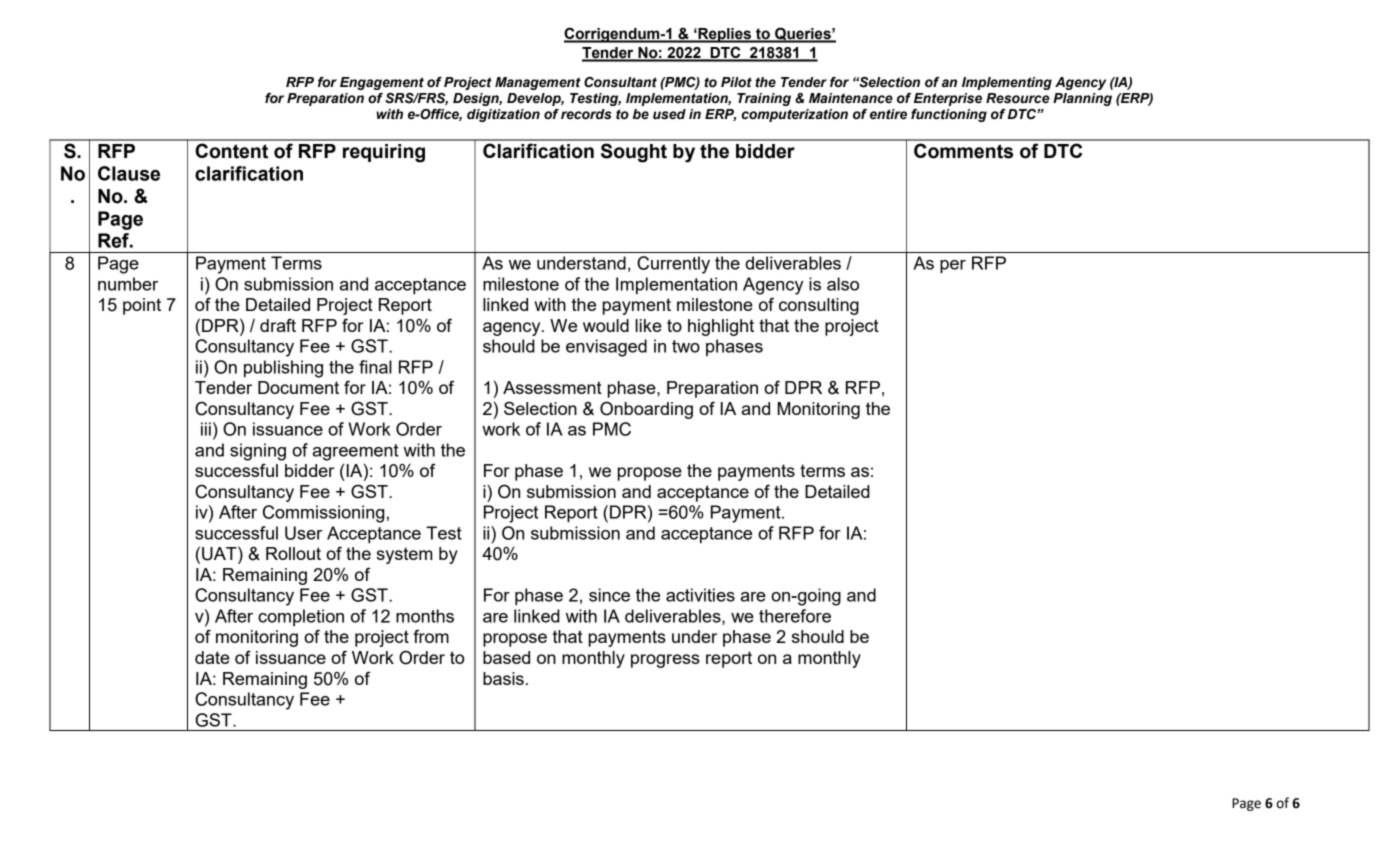  What do you see at coordinates (552, 387) in the screenshot?
I see `Assessment` at bounding box center [552, 387].
